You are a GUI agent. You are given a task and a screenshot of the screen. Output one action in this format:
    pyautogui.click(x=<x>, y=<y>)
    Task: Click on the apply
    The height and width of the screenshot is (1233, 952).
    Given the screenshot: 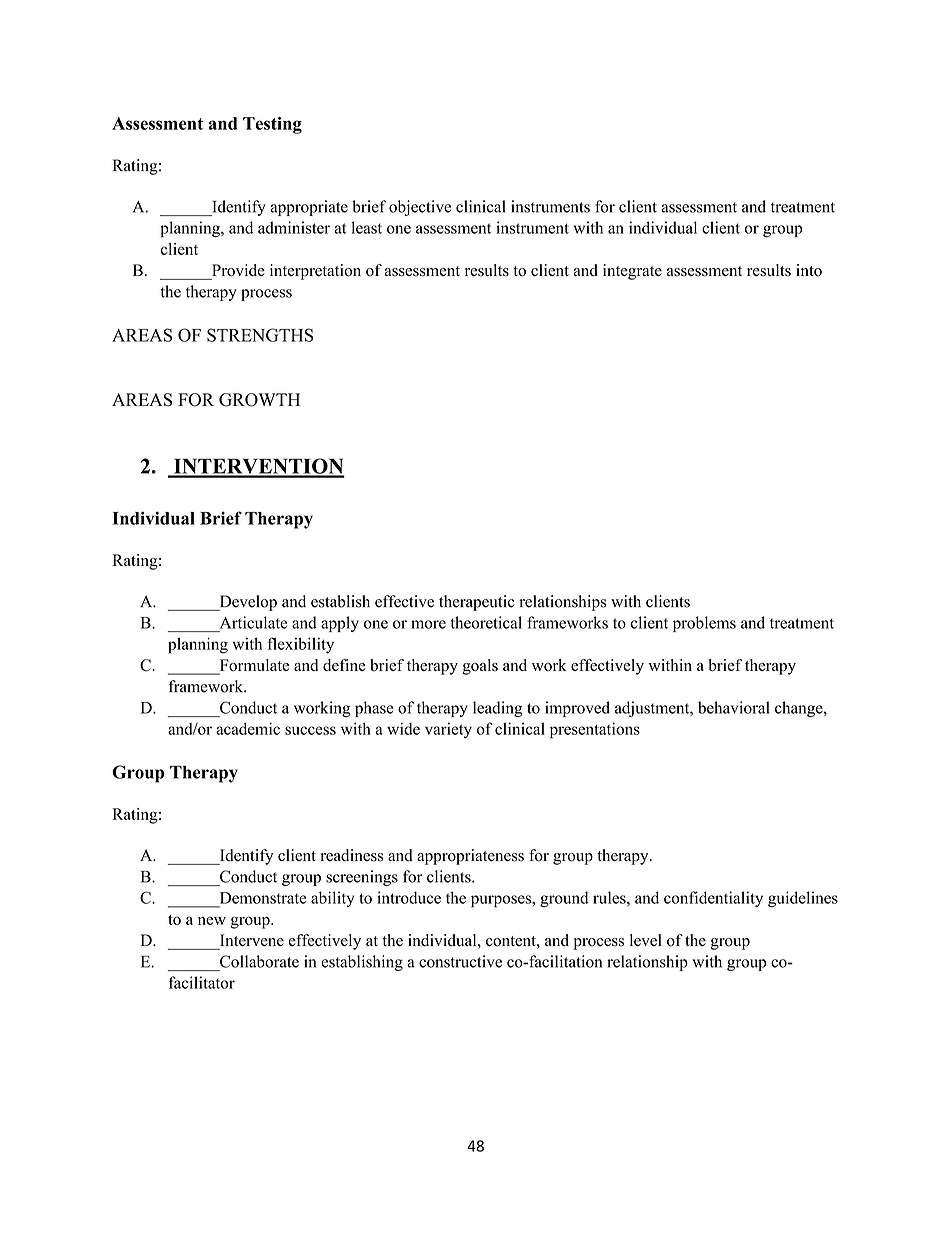 What is the action you would take?
    pyautogui.click(x=340, y=624)
